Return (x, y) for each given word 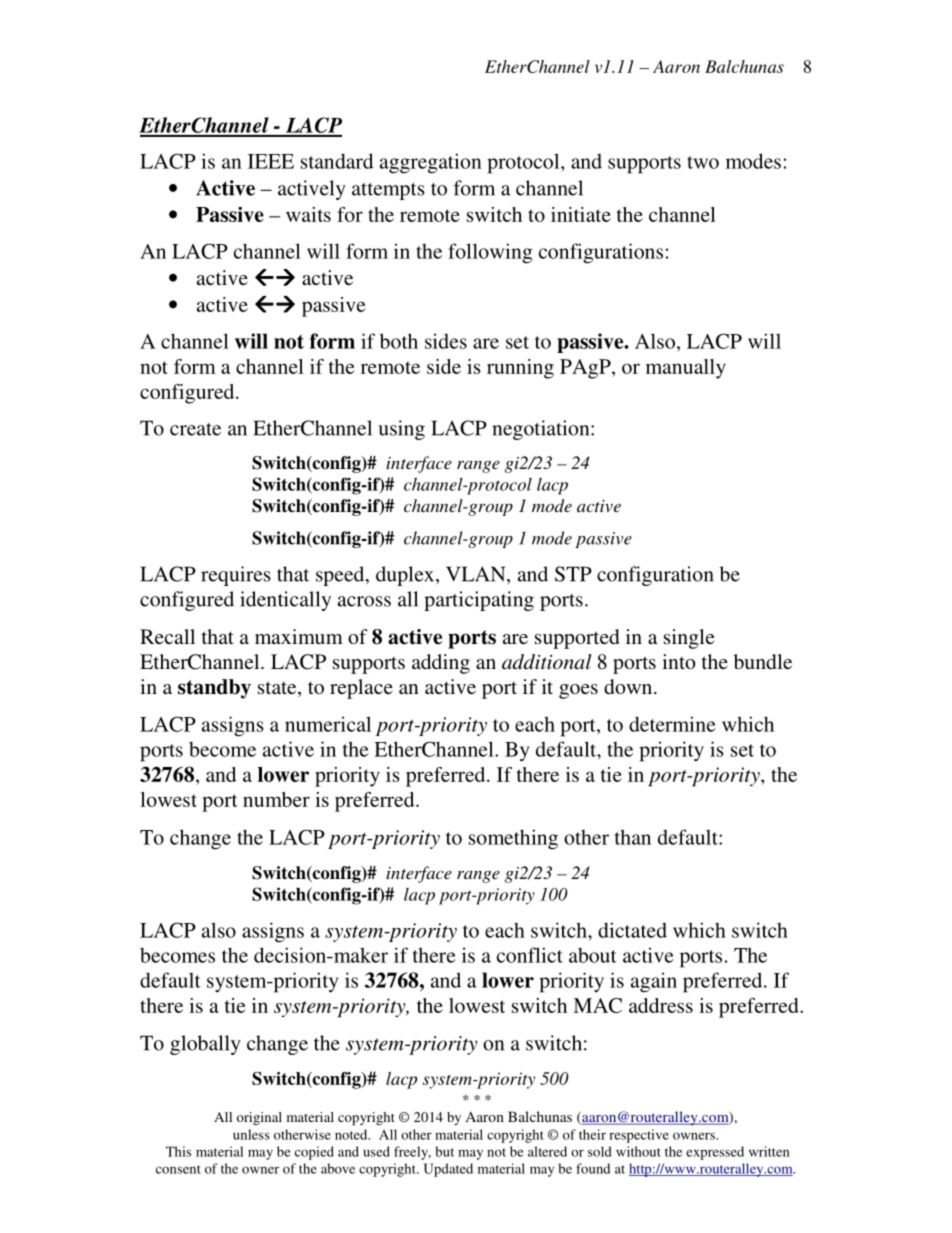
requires (236, 576)
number (276, 799)
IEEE (271, 161)
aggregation (431, 163)
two (703, 162)
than (633, 837)
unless (251, 1134)
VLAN (477, 575)
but (444, 1151)
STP (573, 574)
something (513, 839)
